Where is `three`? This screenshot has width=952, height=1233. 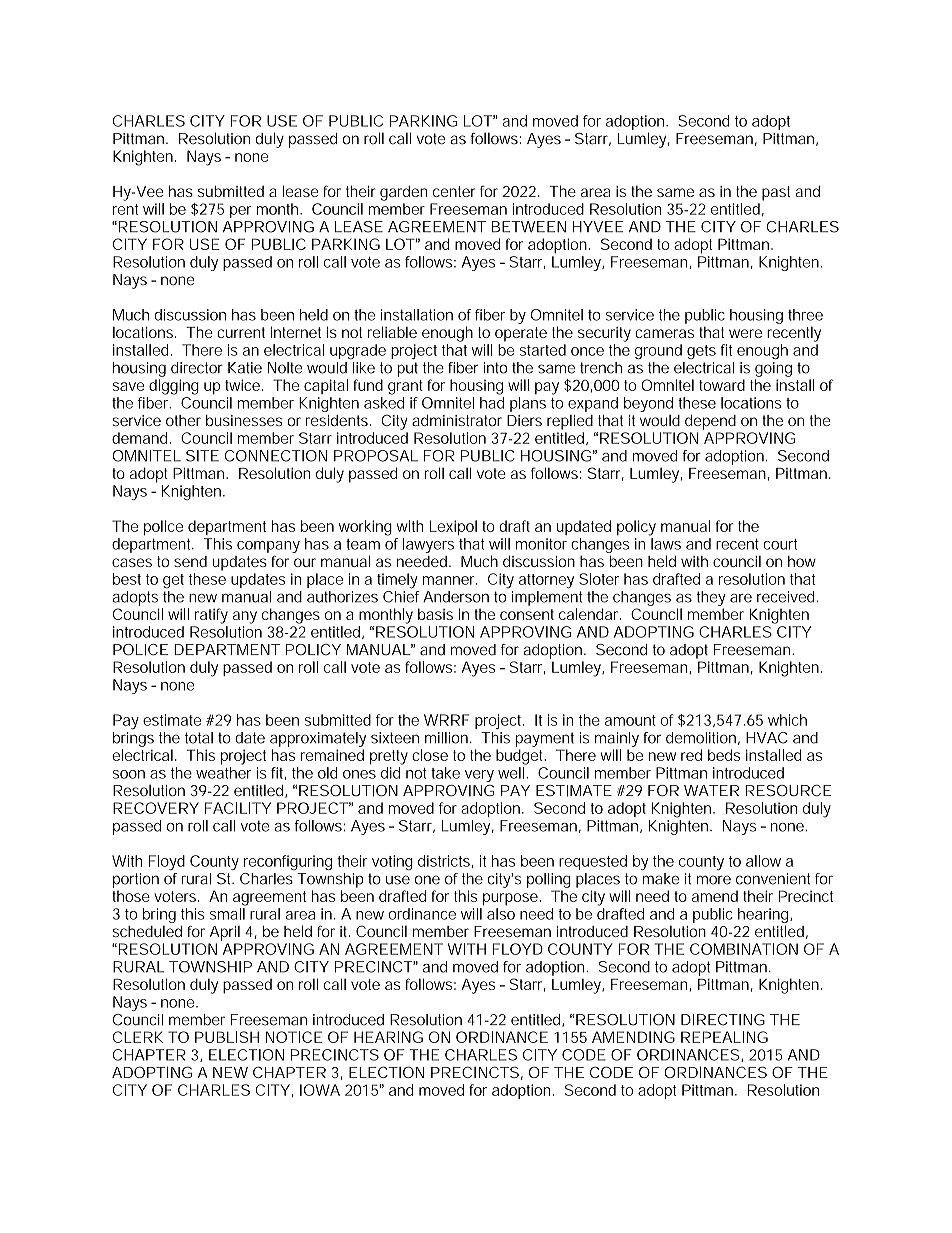 three is located at coordinates (805, 315).
